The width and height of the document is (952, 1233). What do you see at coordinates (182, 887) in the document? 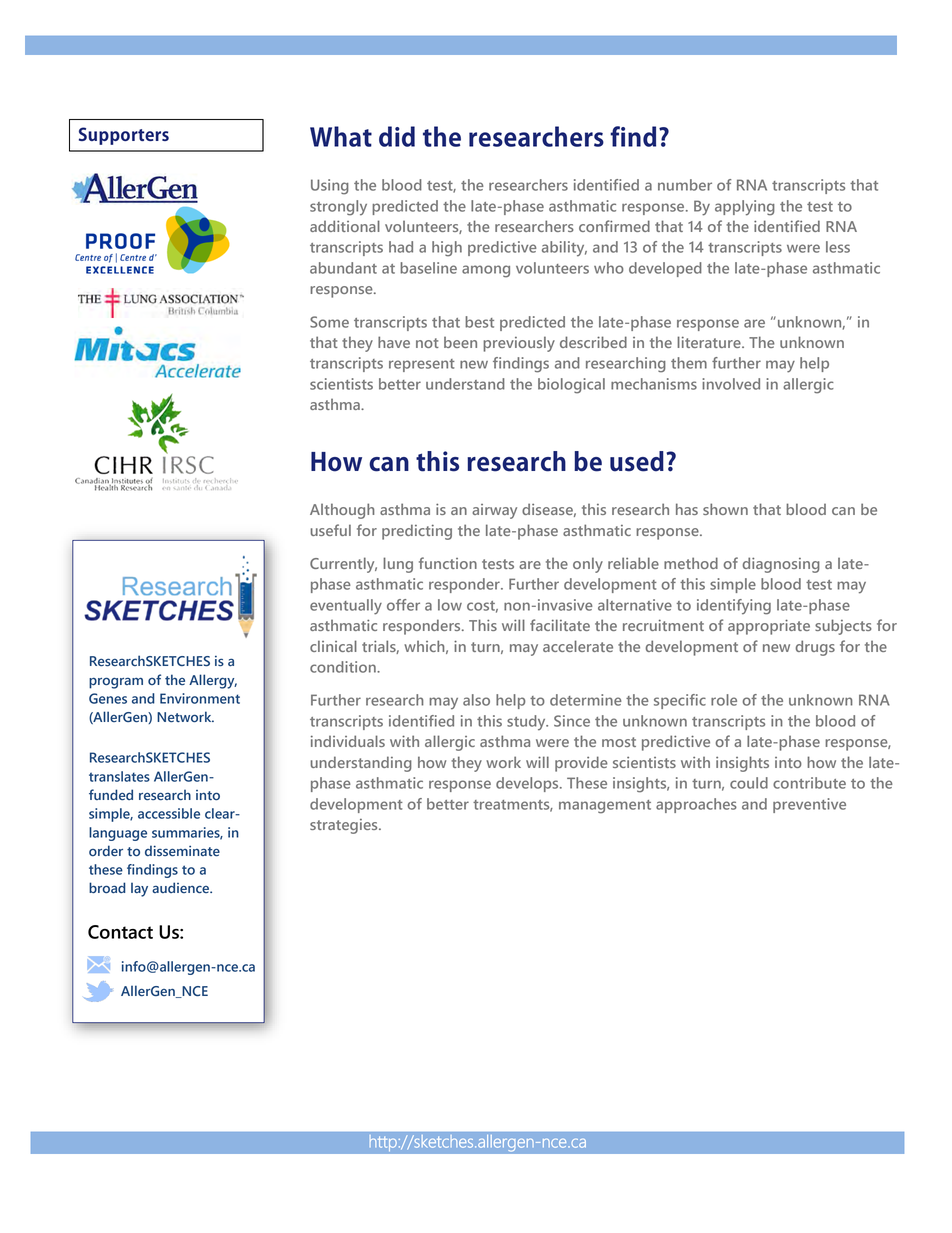
I see `audience` at bounding box center [182, 887].
